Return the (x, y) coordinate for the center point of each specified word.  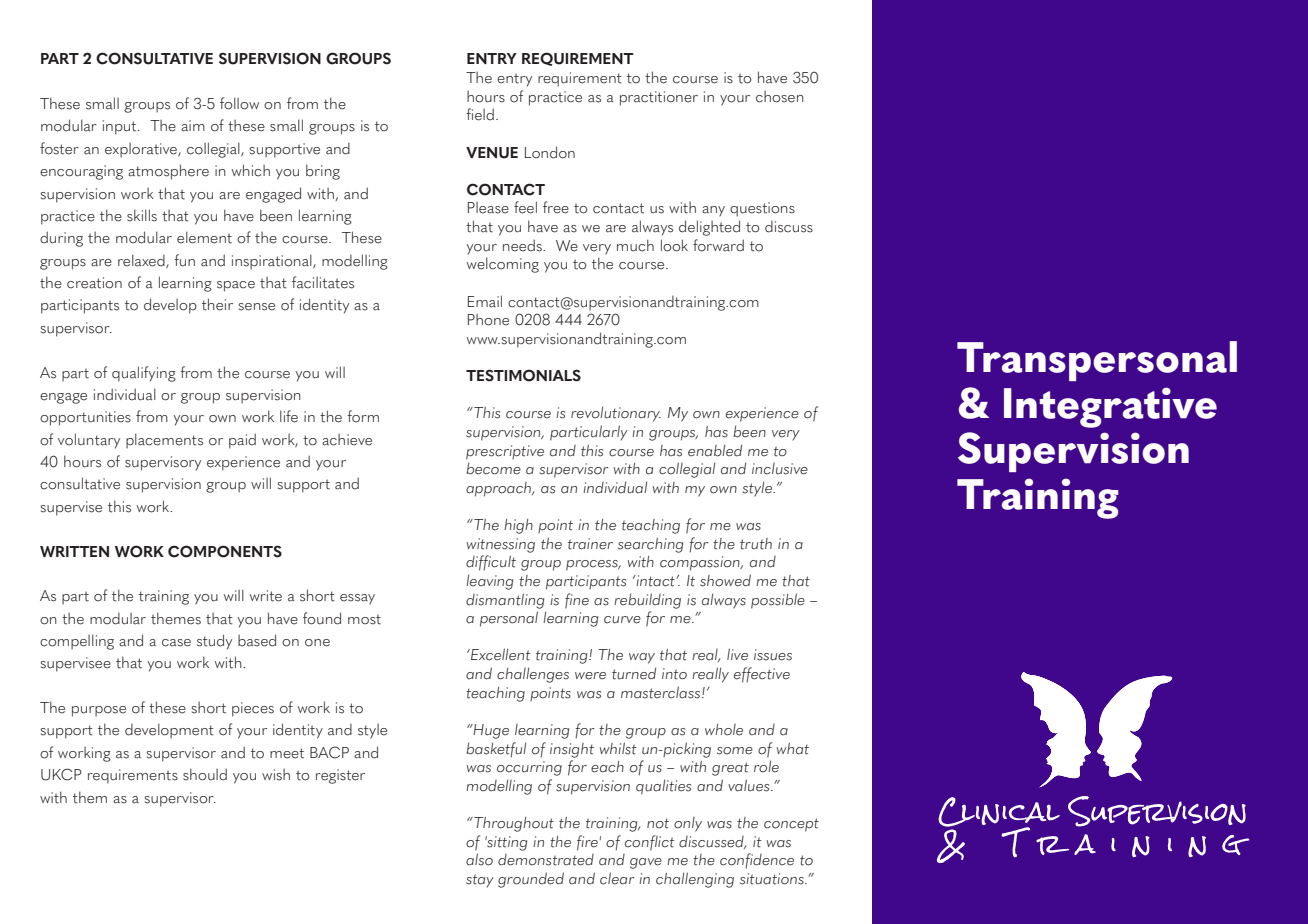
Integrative (1110, 407)
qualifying (144, 374)
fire (587, 843)
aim (193, 126)
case (176, 643)
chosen (780, 97)
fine (577, 601)
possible (778, 601)
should (205, 774)
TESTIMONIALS (523, 375)
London (550, 152)
